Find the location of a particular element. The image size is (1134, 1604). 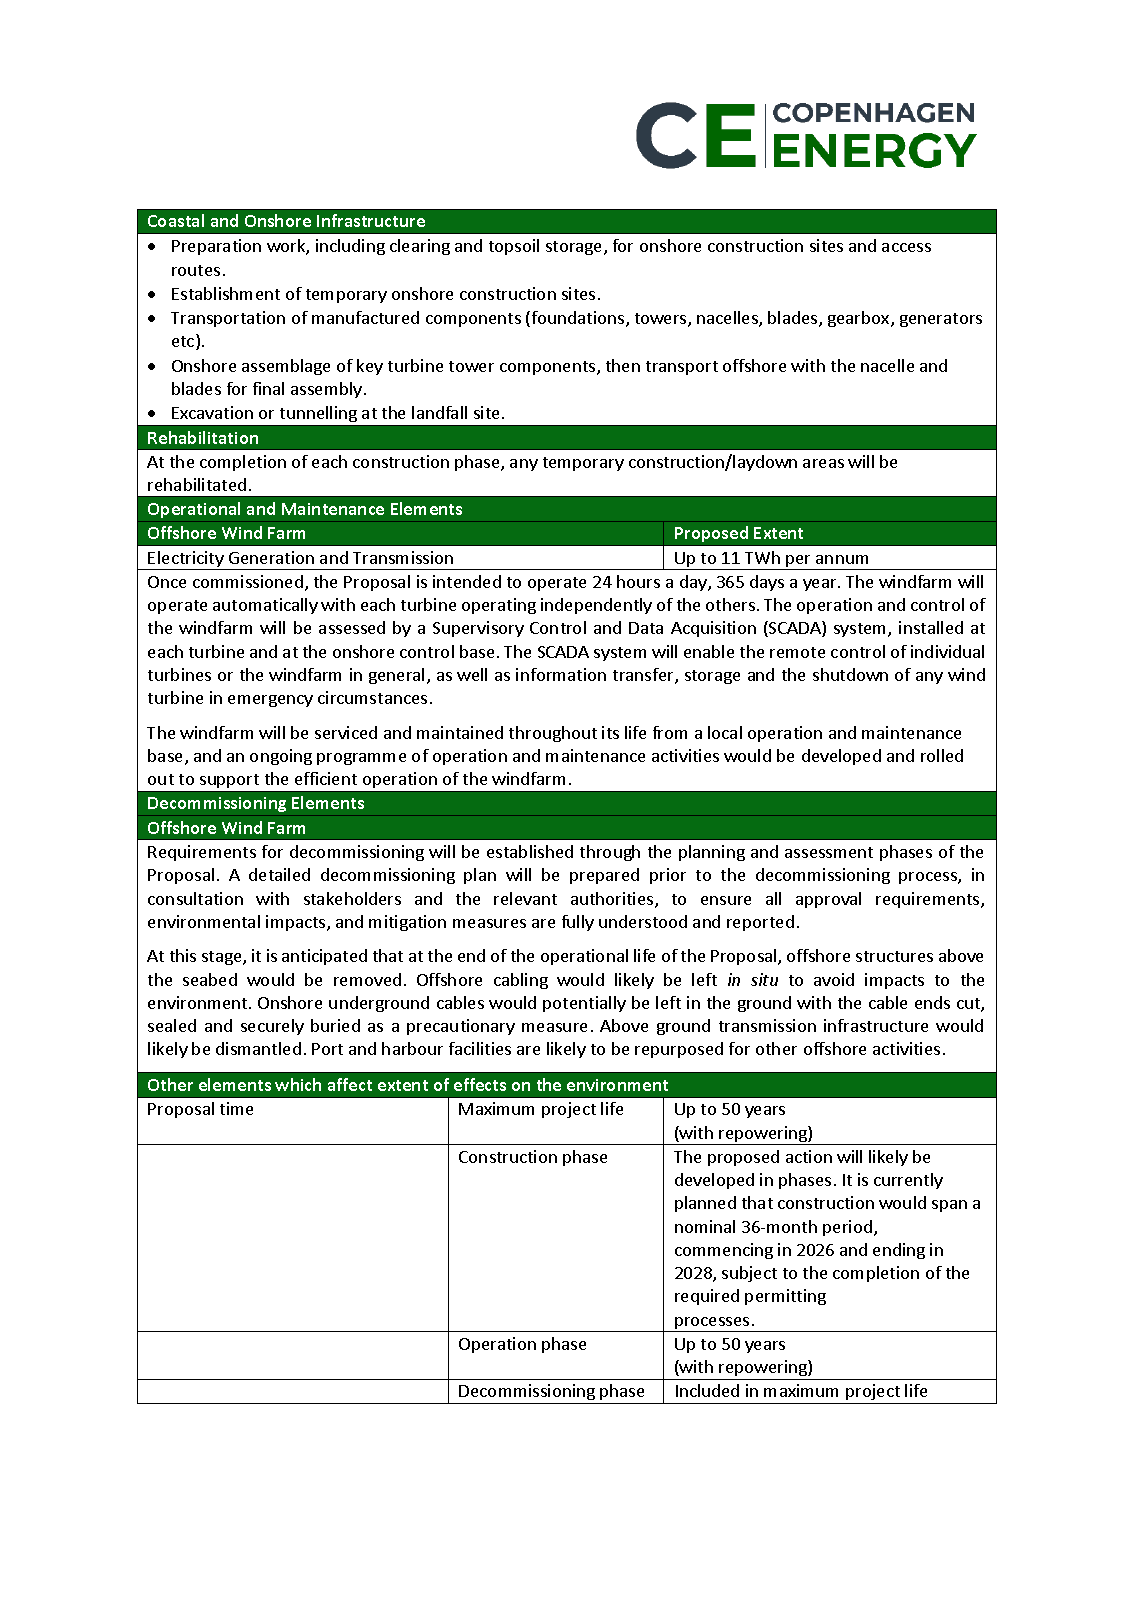

securely is located at coordinates (272, 1027).
